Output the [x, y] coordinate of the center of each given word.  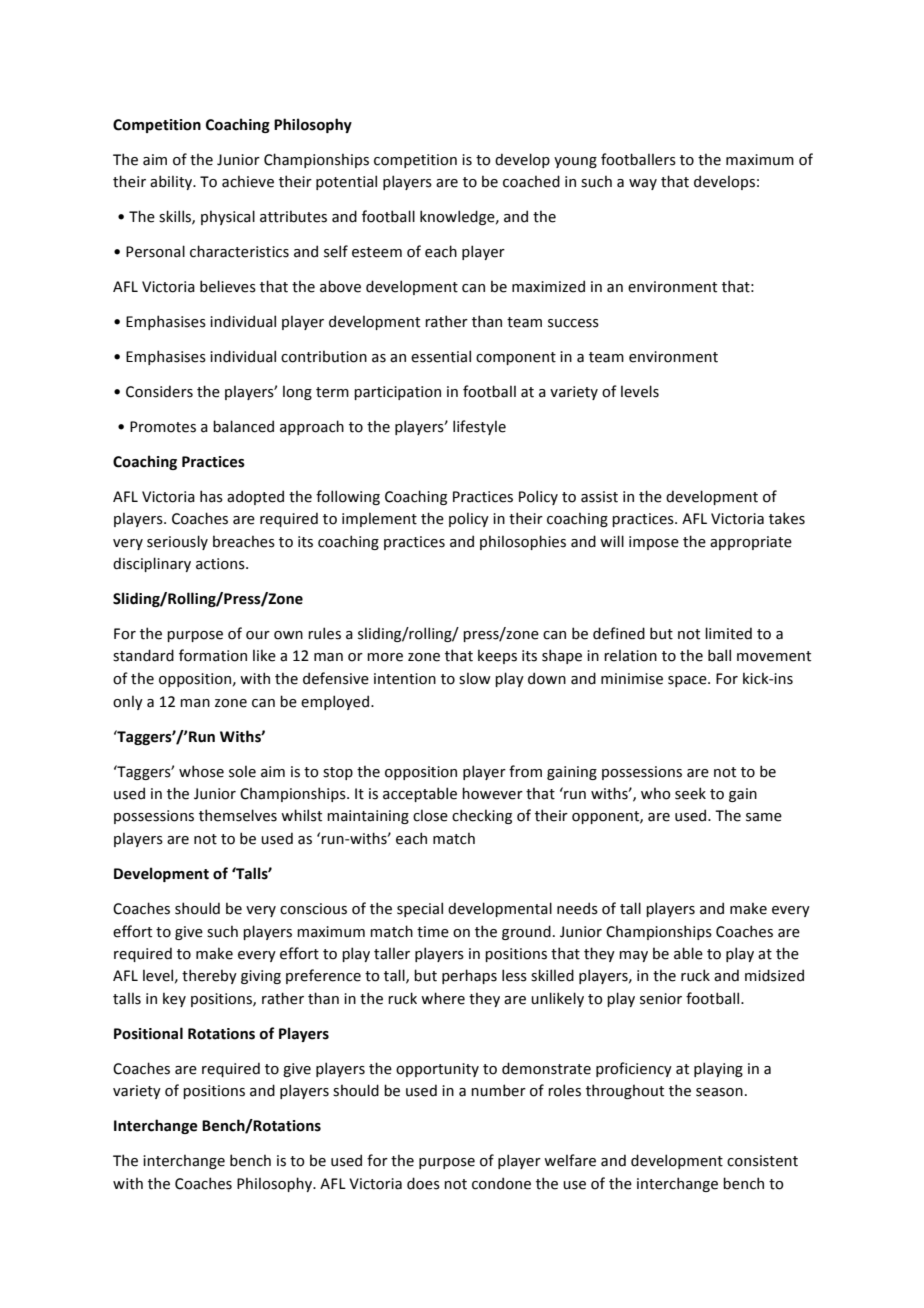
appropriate [751, 543]
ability [172, 182]
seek [690, 793]
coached [531, 181]
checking [482, 816]
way [643, 184]
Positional [148, 1033]
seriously [177, 542]
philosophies [523, 542]
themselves [238, 815]
